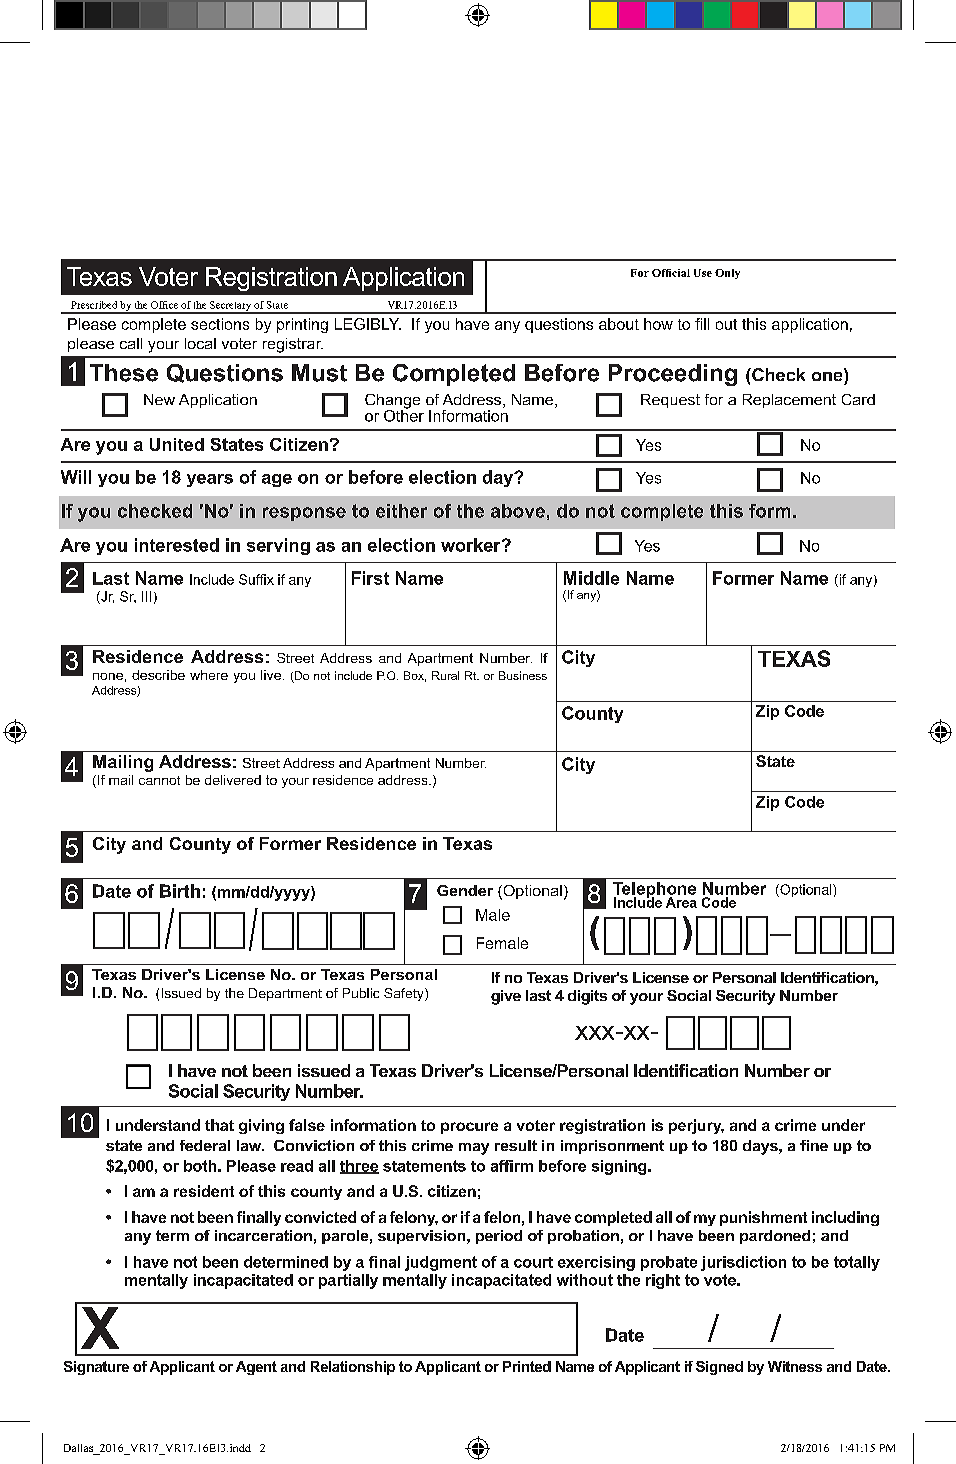 The width and height of the screenshot is (956, 1464). I want to click on Witness, so click(795, 1366).
